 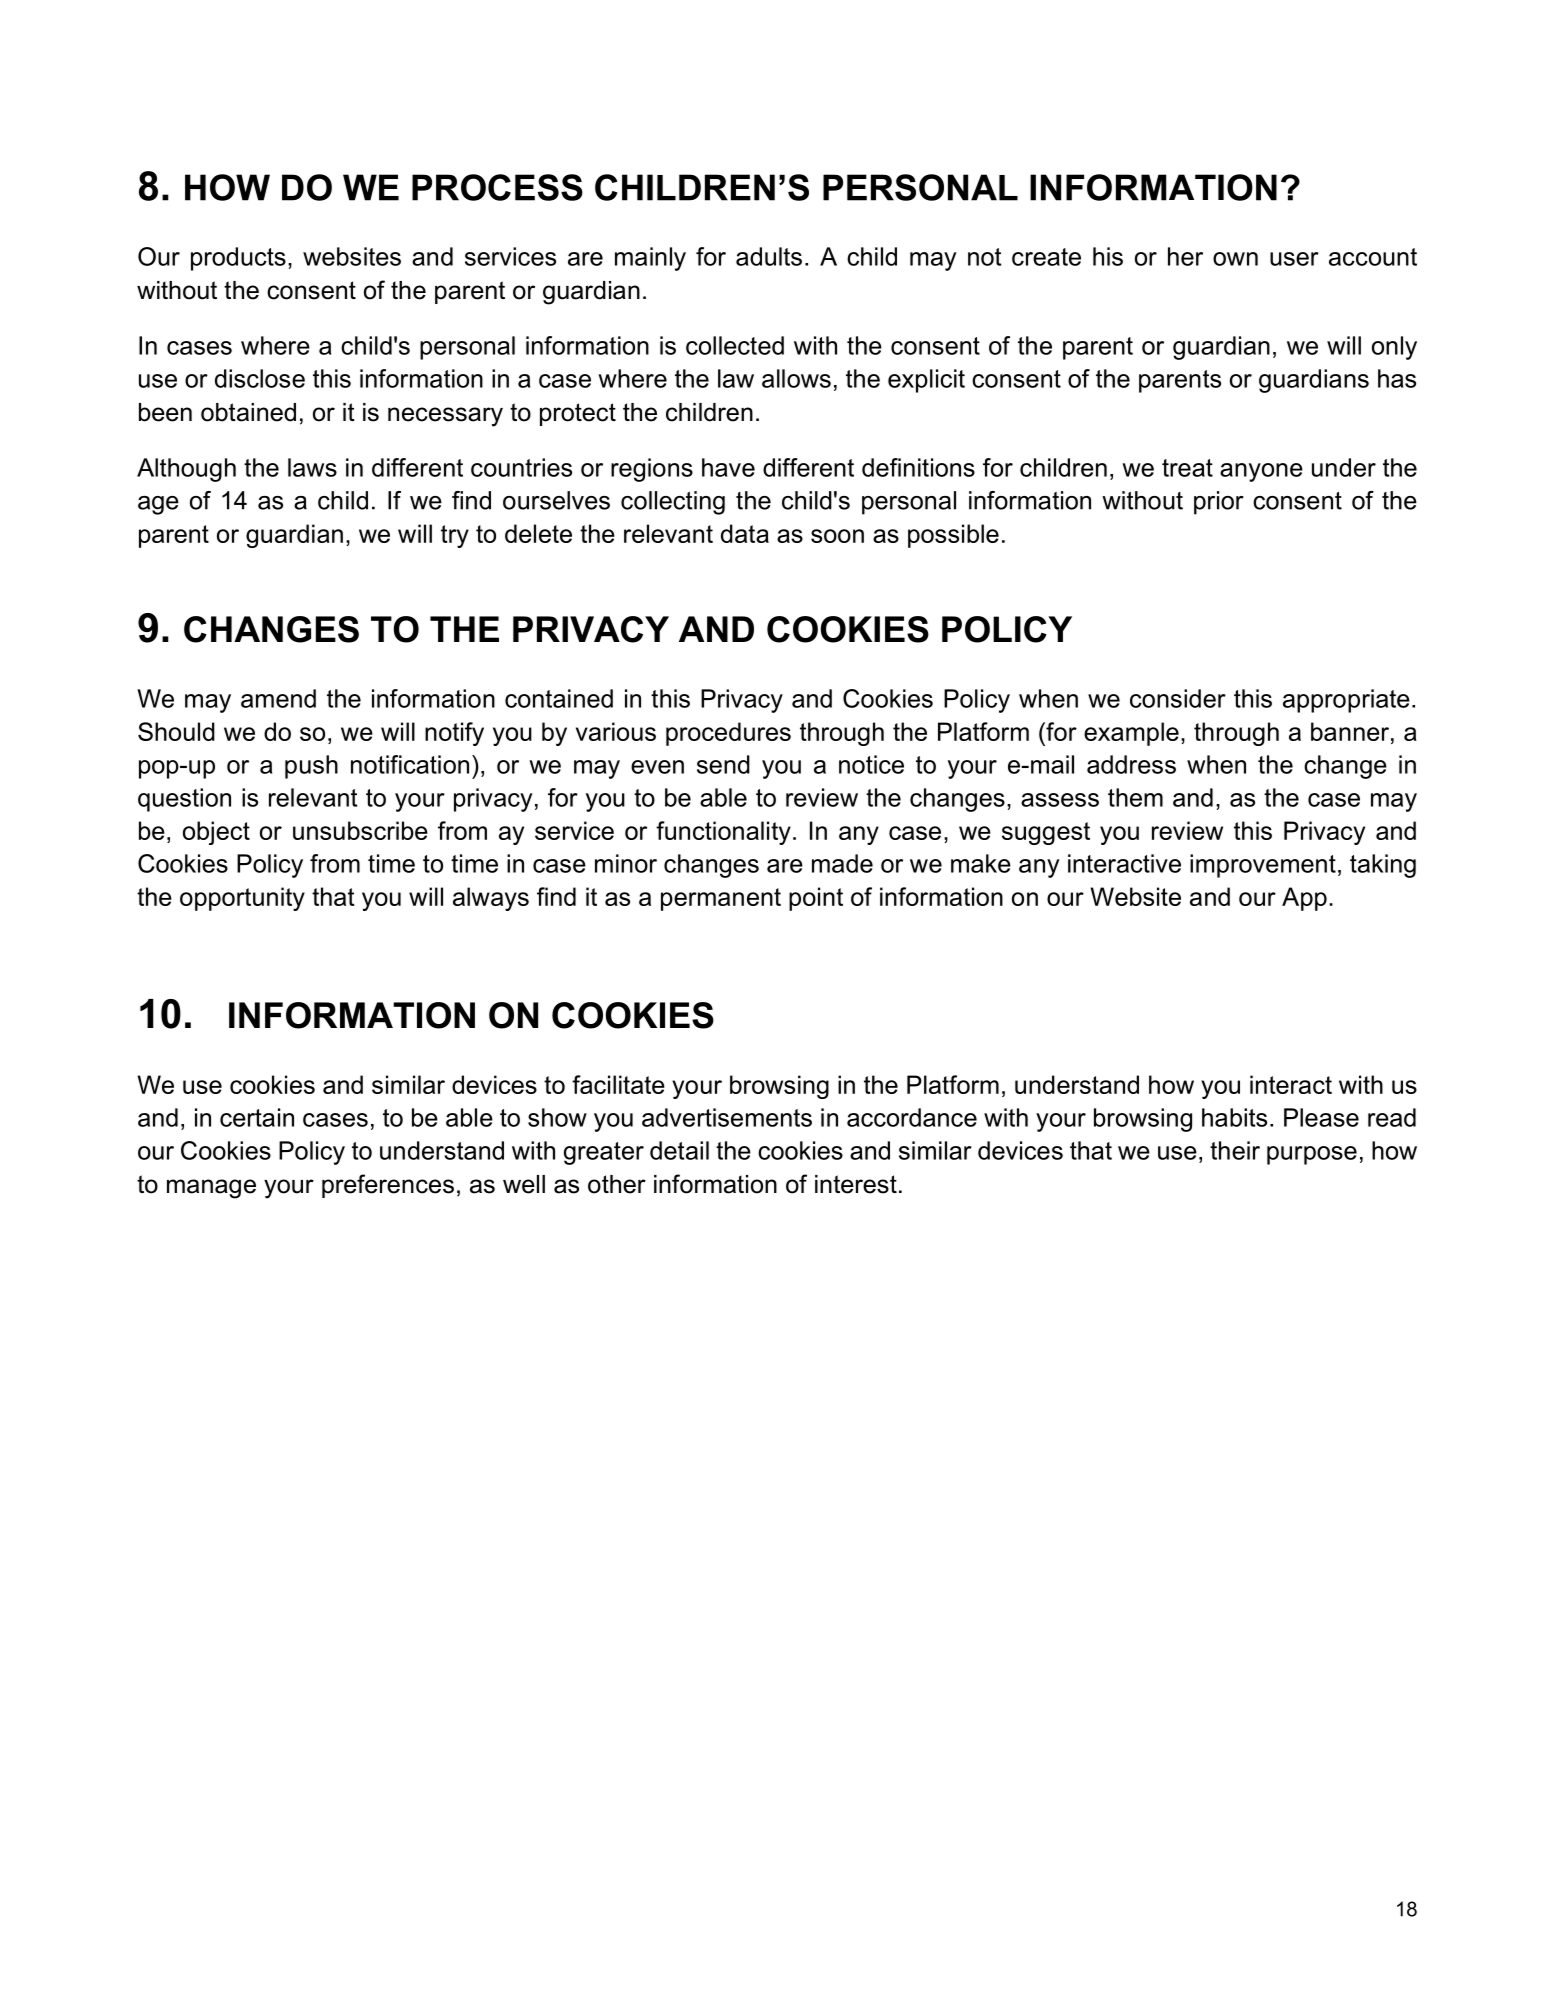 What do you see at coordinates (1178, 698) in the document?
I see `consider` at bounding box center [1178, 698].
